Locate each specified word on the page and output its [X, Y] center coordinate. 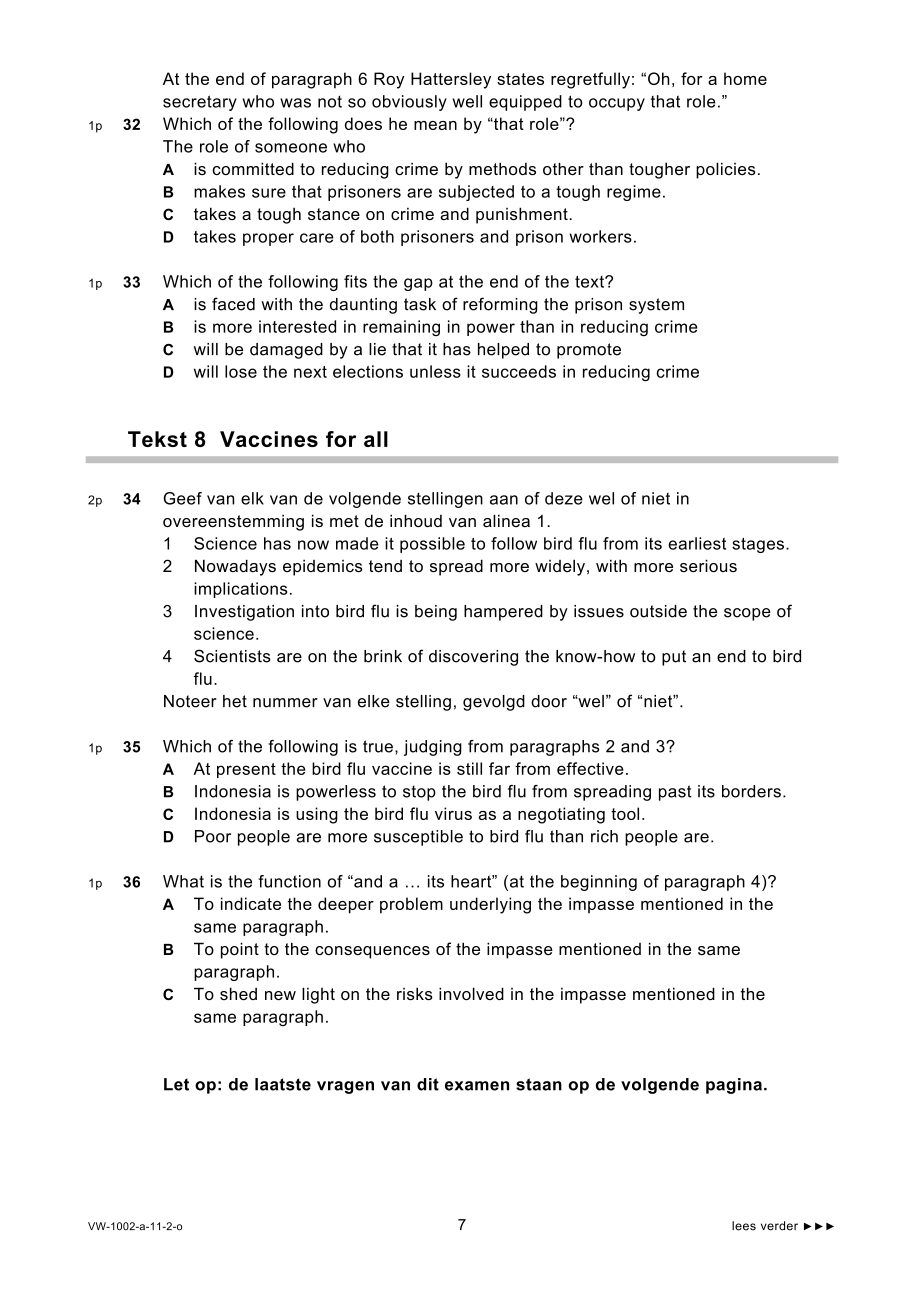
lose [241, 371]
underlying [490, 905]
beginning [599, 883]
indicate [251, 903]
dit [428, 1084]
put [674, 658]
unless [435, 371]
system [656, 306]
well [467, 101]
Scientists [232, 656]
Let [176, 1084]
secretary [200, 103]
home [745, 78]
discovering [473, 658]
